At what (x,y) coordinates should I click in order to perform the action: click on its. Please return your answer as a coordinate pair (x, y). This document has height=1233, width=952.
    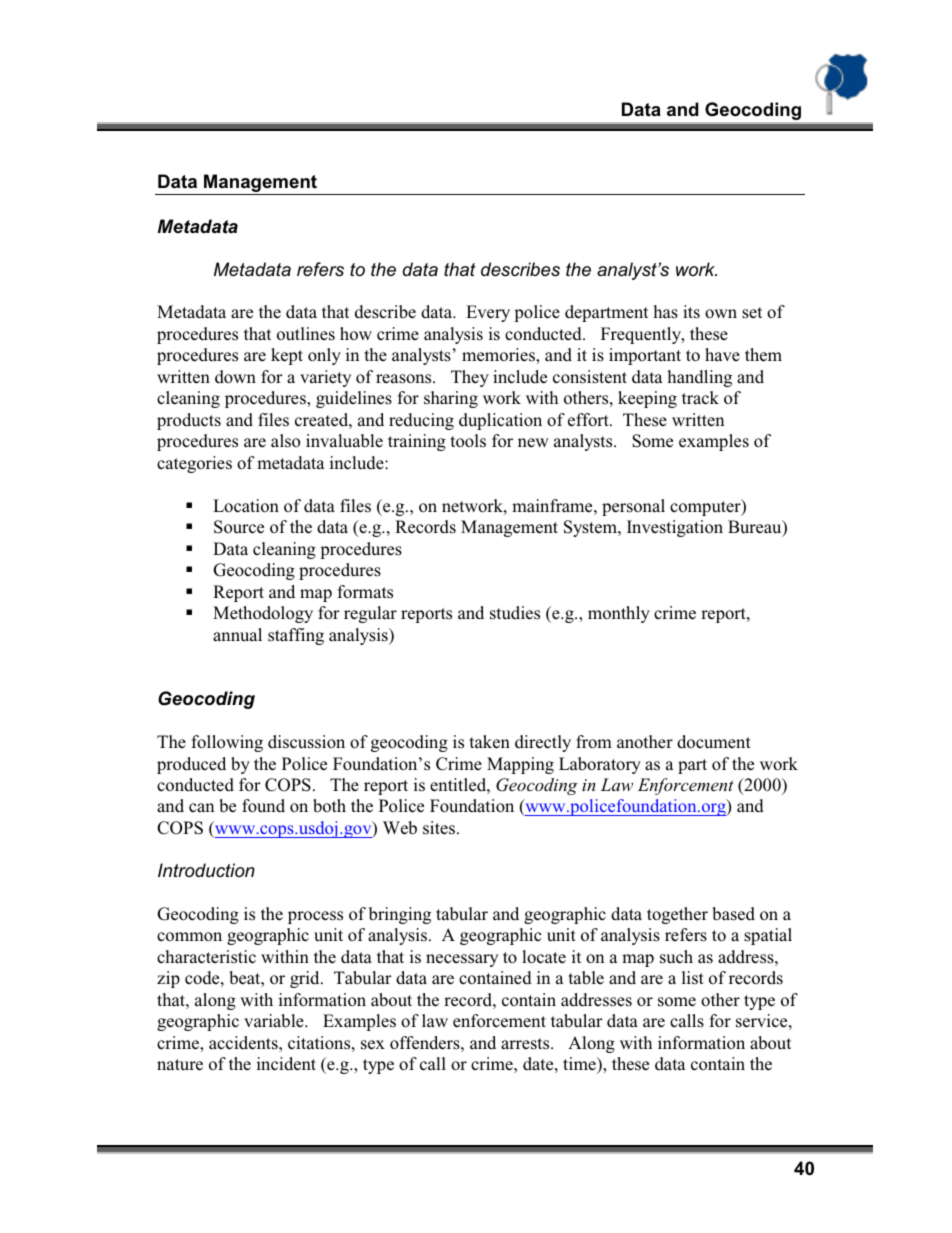
    Looking at the image, I should click on (691, 312).
